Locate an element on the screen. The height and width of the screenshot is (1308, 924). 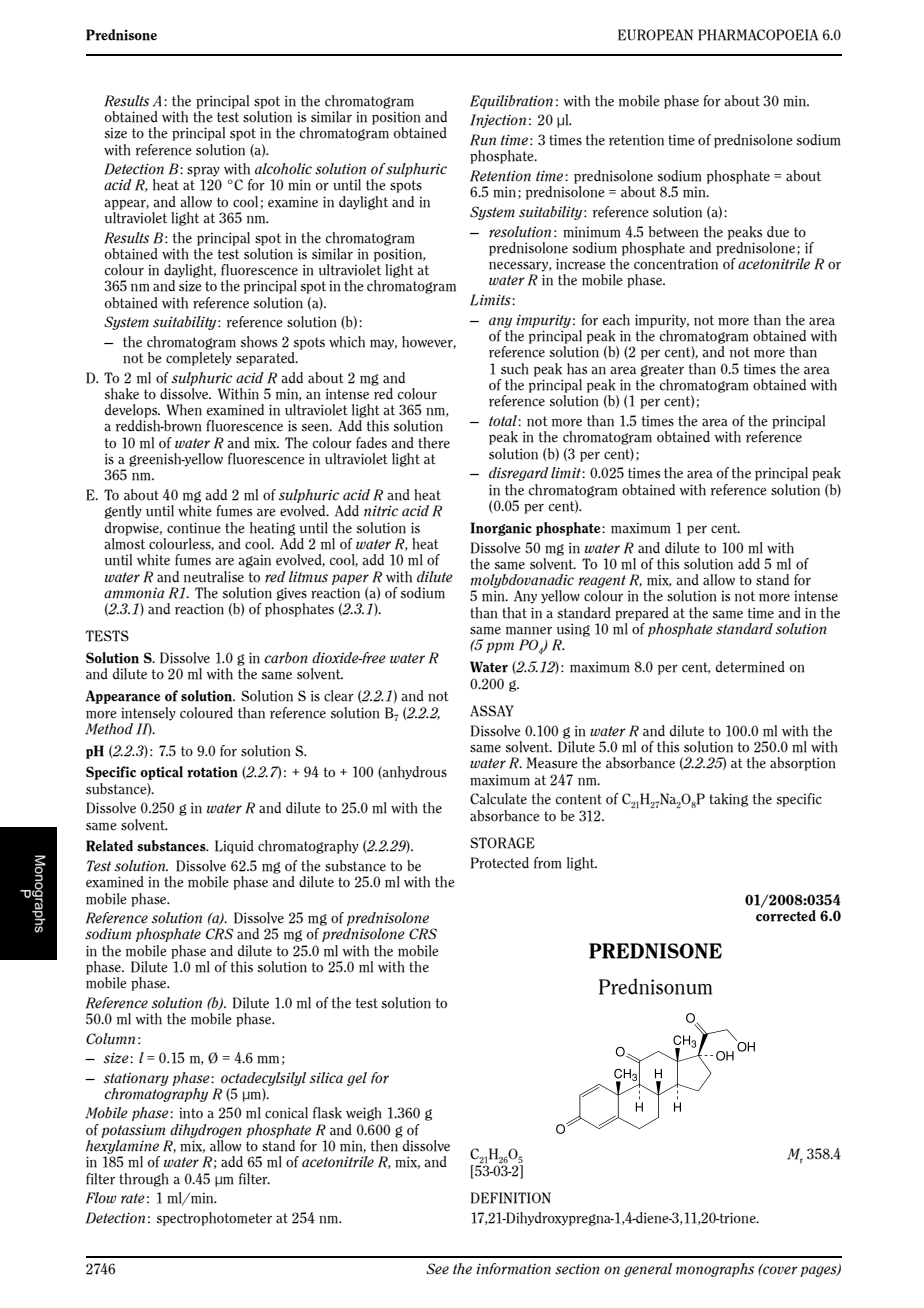
spectrophotometer is located at coordinates (214, 1219).
